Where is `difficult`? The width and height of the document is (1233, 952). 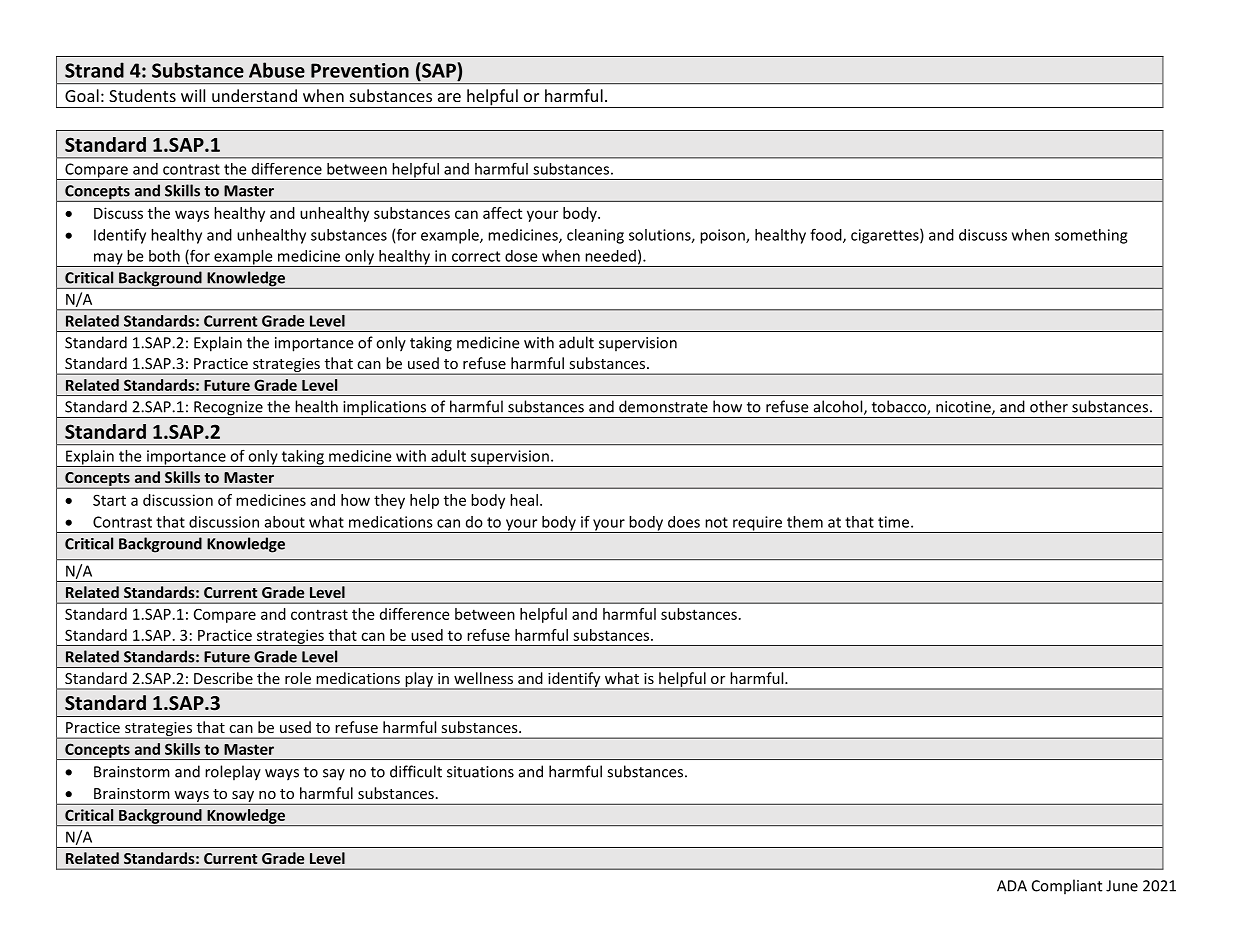
difficult is located at coordinates (416, 771).
